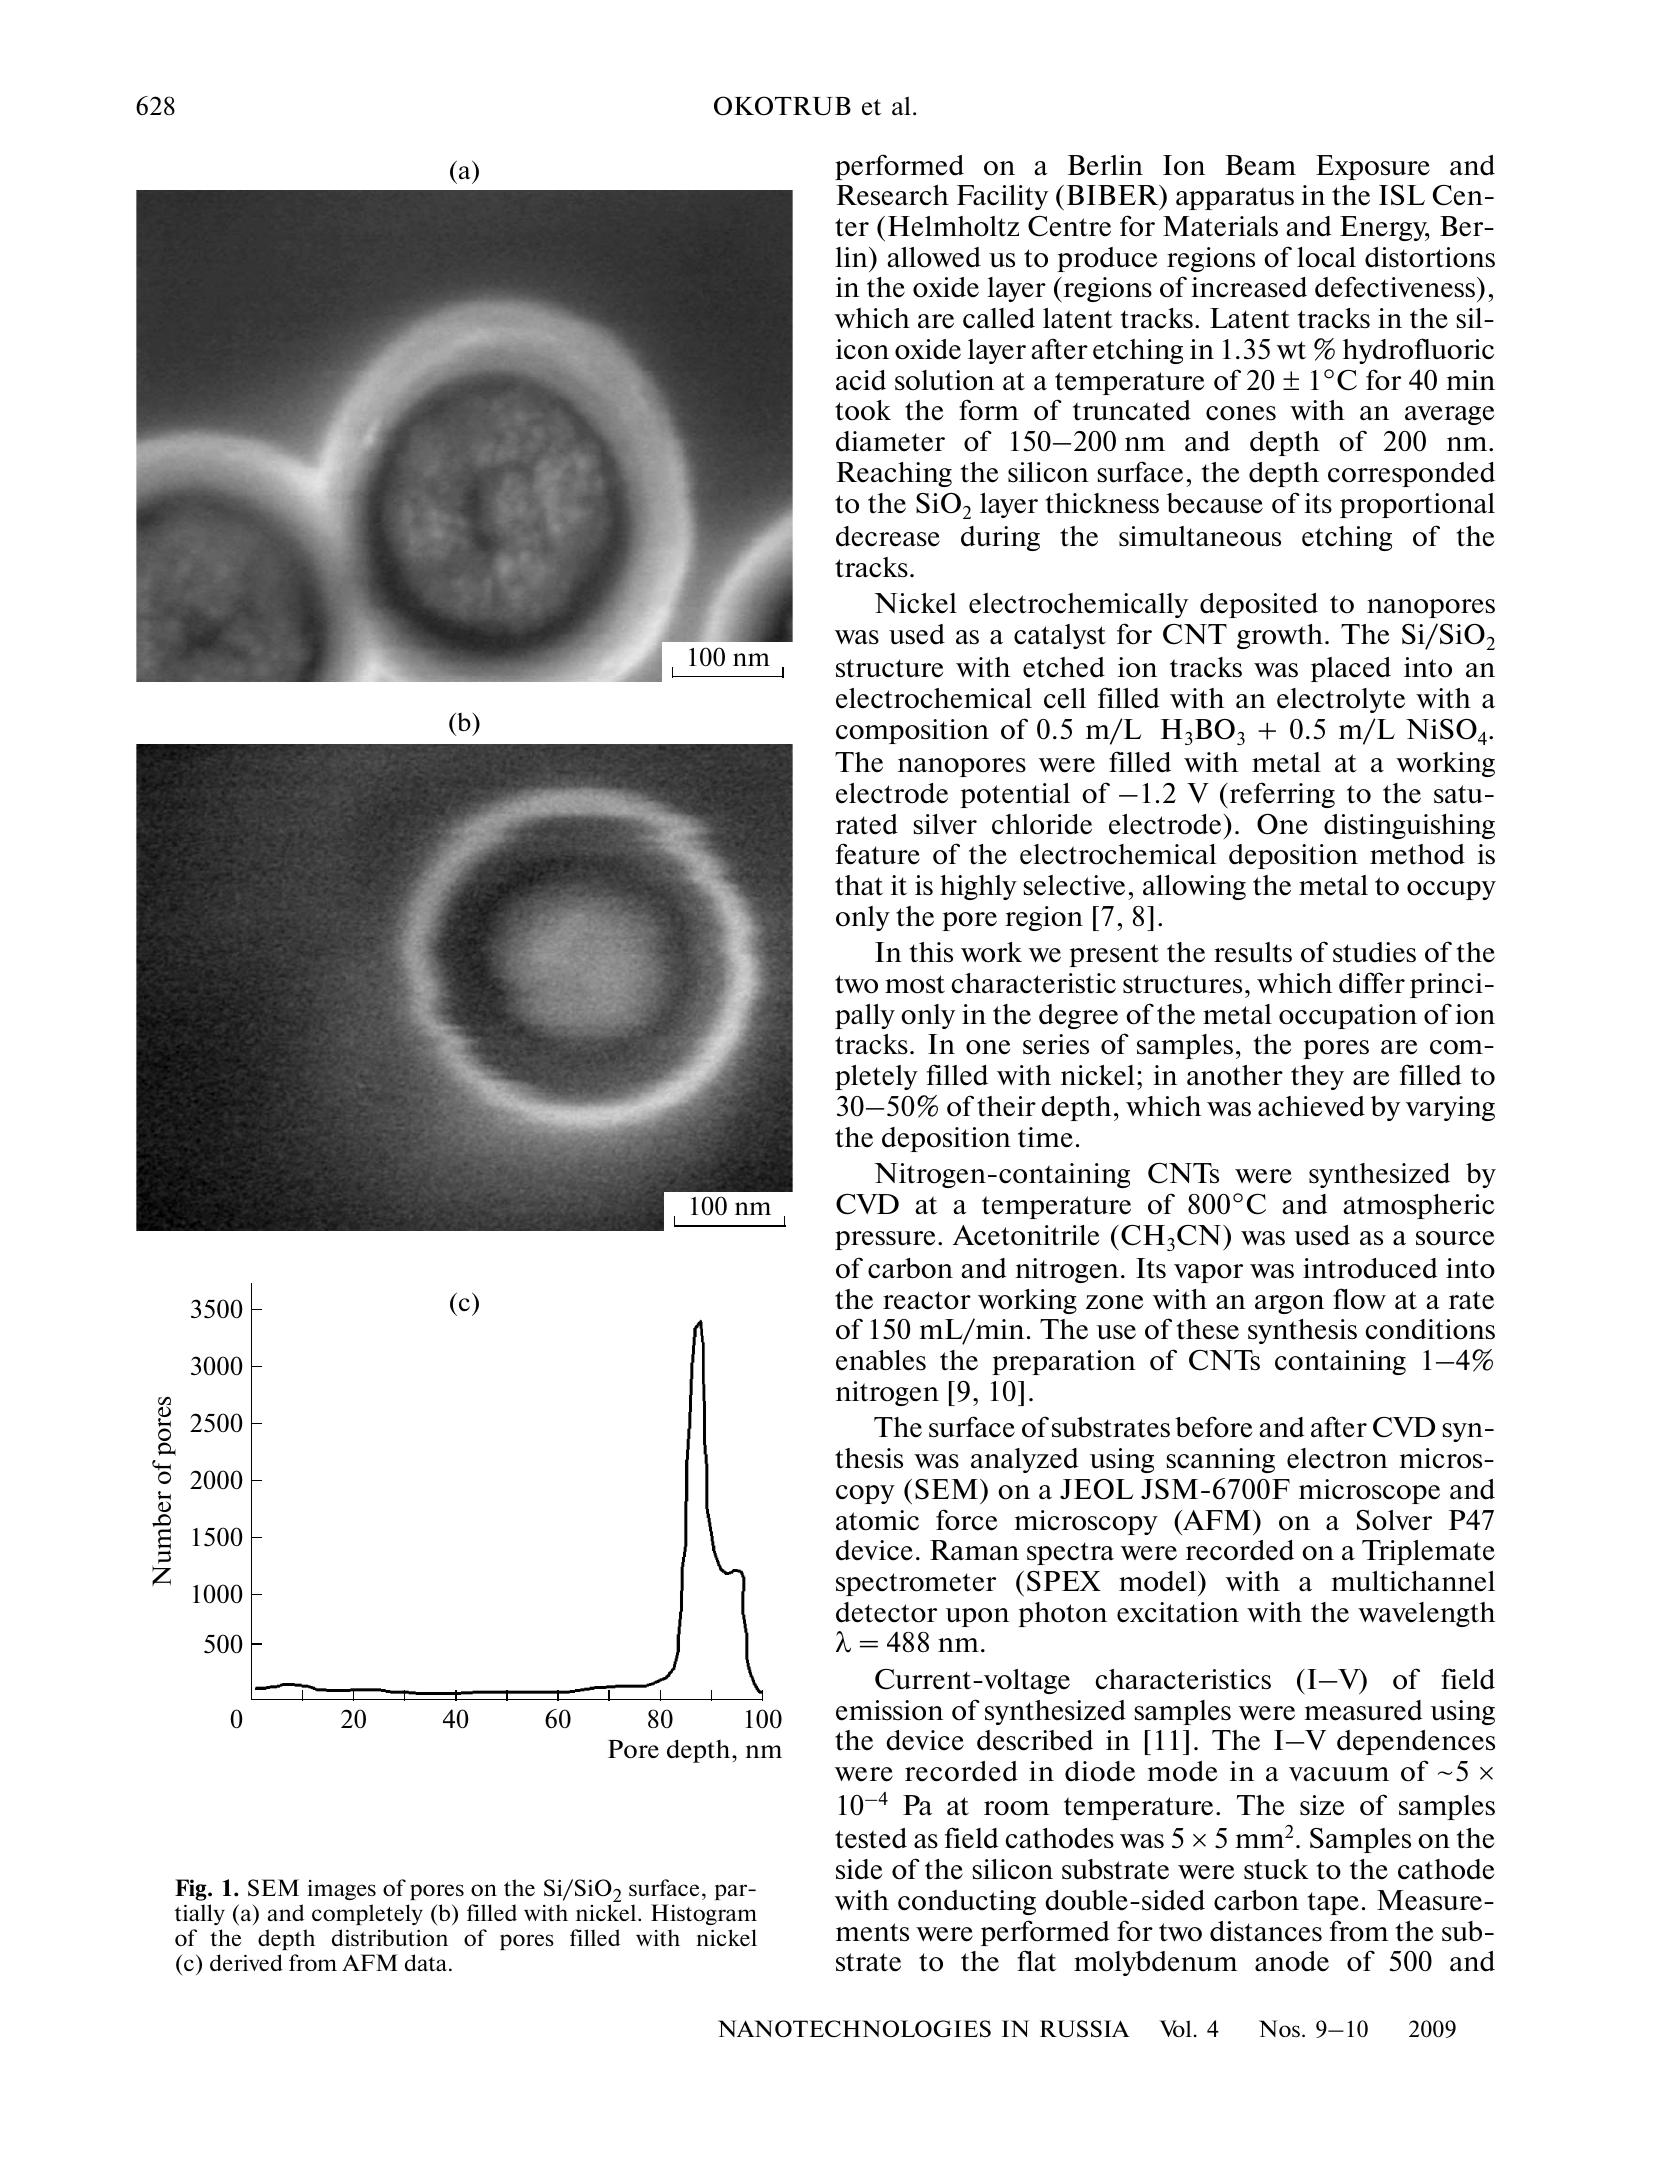 The width and height of the document is (1677, 2171). I want to click on local, so click(1326, 257).
